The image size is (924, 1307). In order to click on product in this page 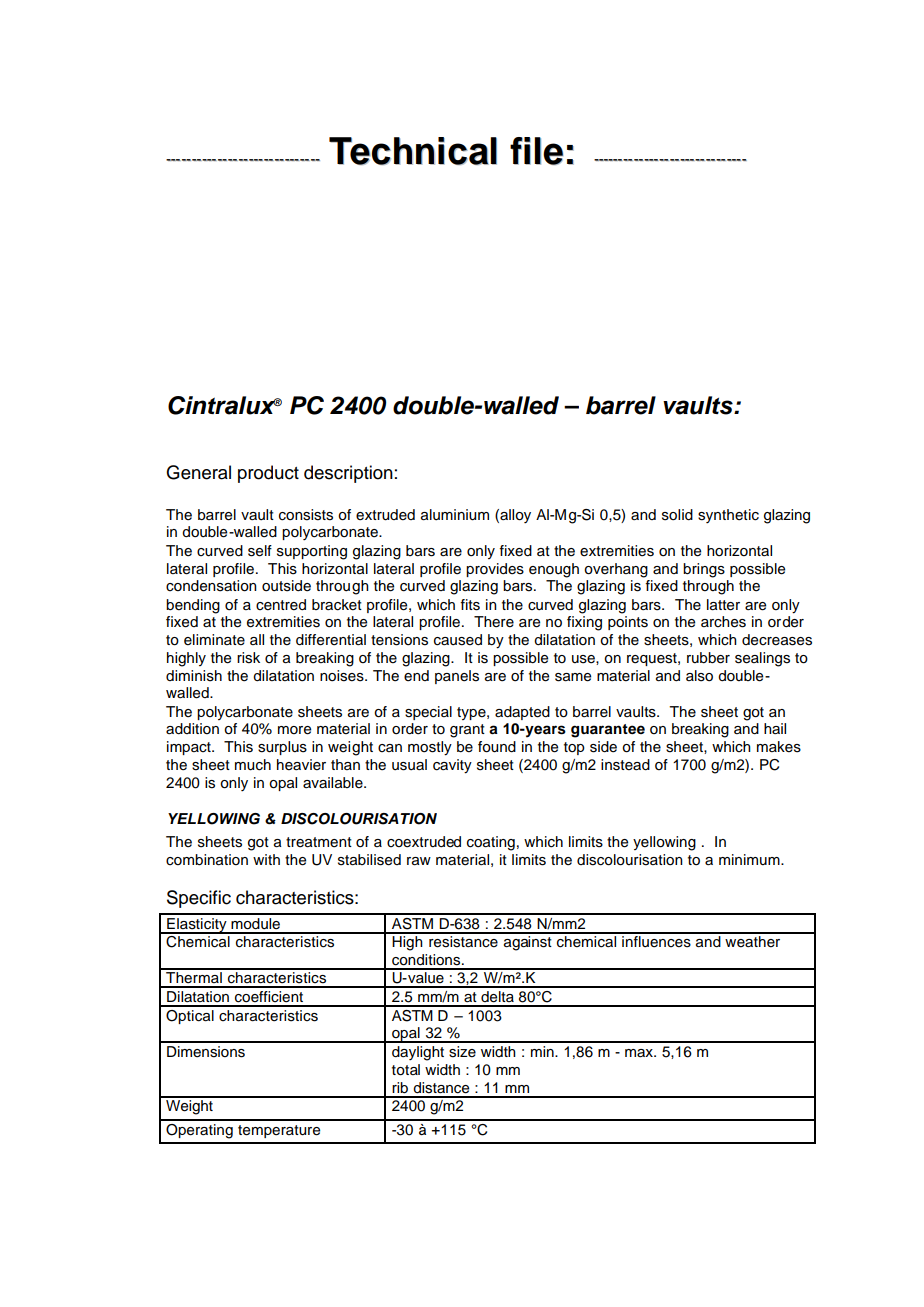, I will do `click(268, 474)`.
